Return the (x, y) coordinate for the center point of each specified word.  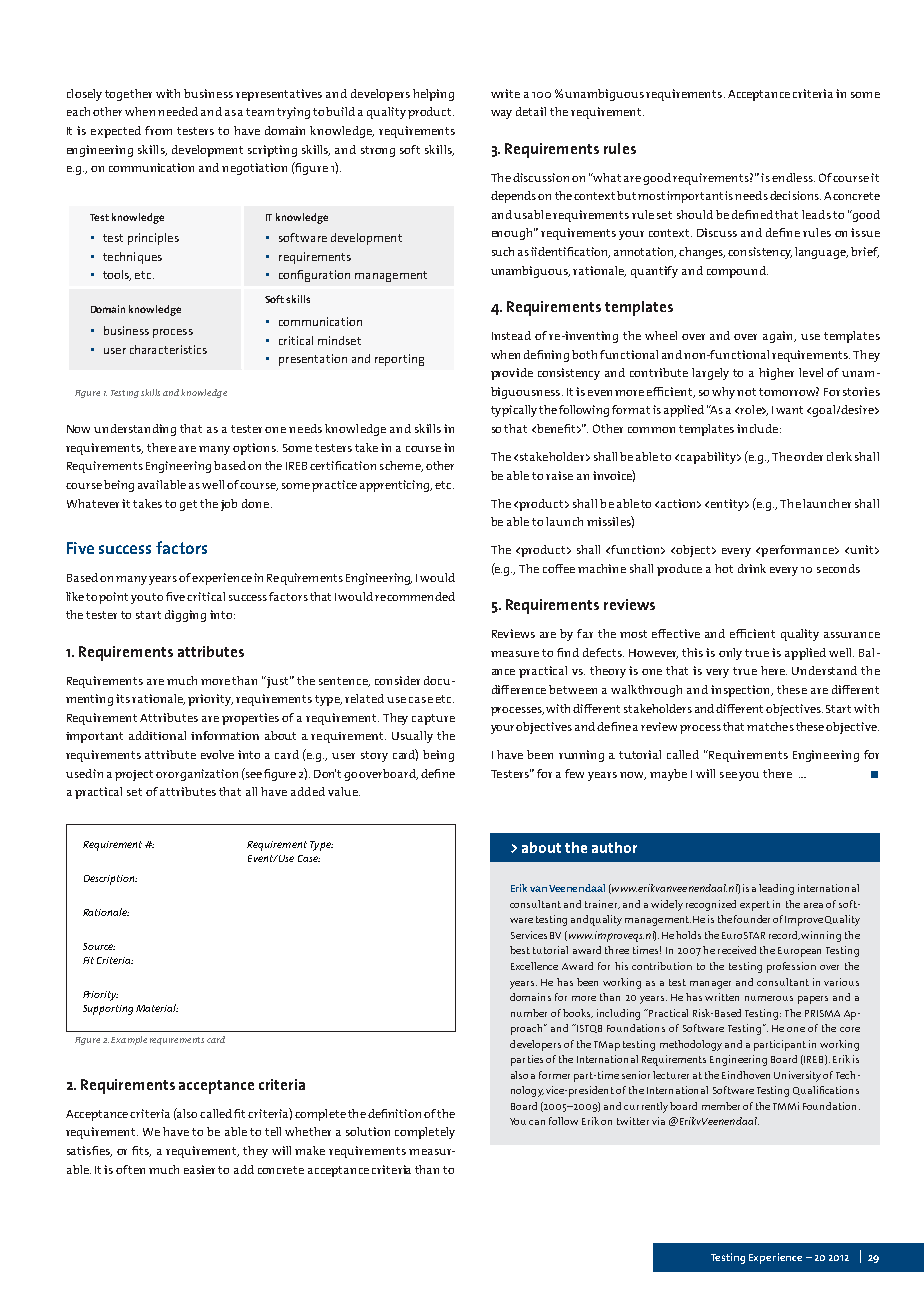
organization (203, 775)
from (158, 130)
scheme (401, 466)
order (808, 456)
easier (201, 1169)
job (229, 505)
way (501, 114)
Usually (412, 737)
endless (793, 177)
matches (770, 726)
